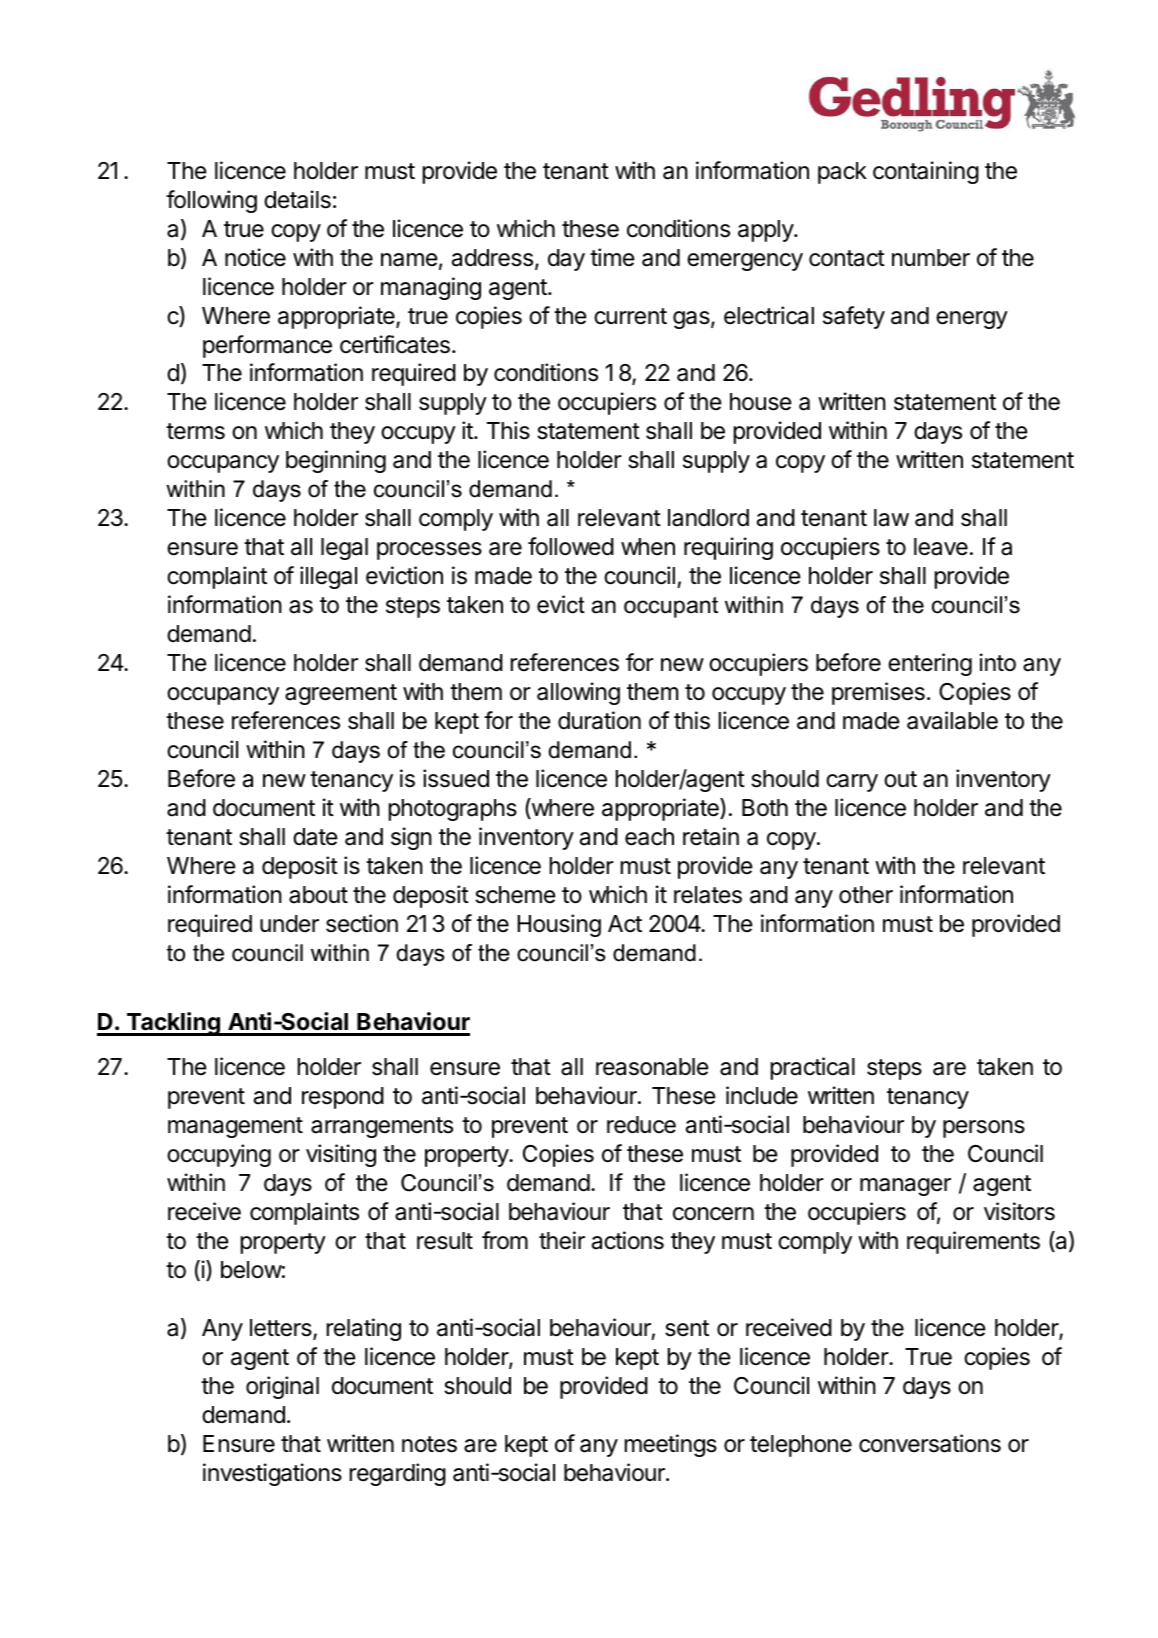  Describe the element at coordinates (297, 199) in the screenshot. I see `details` at that location.
